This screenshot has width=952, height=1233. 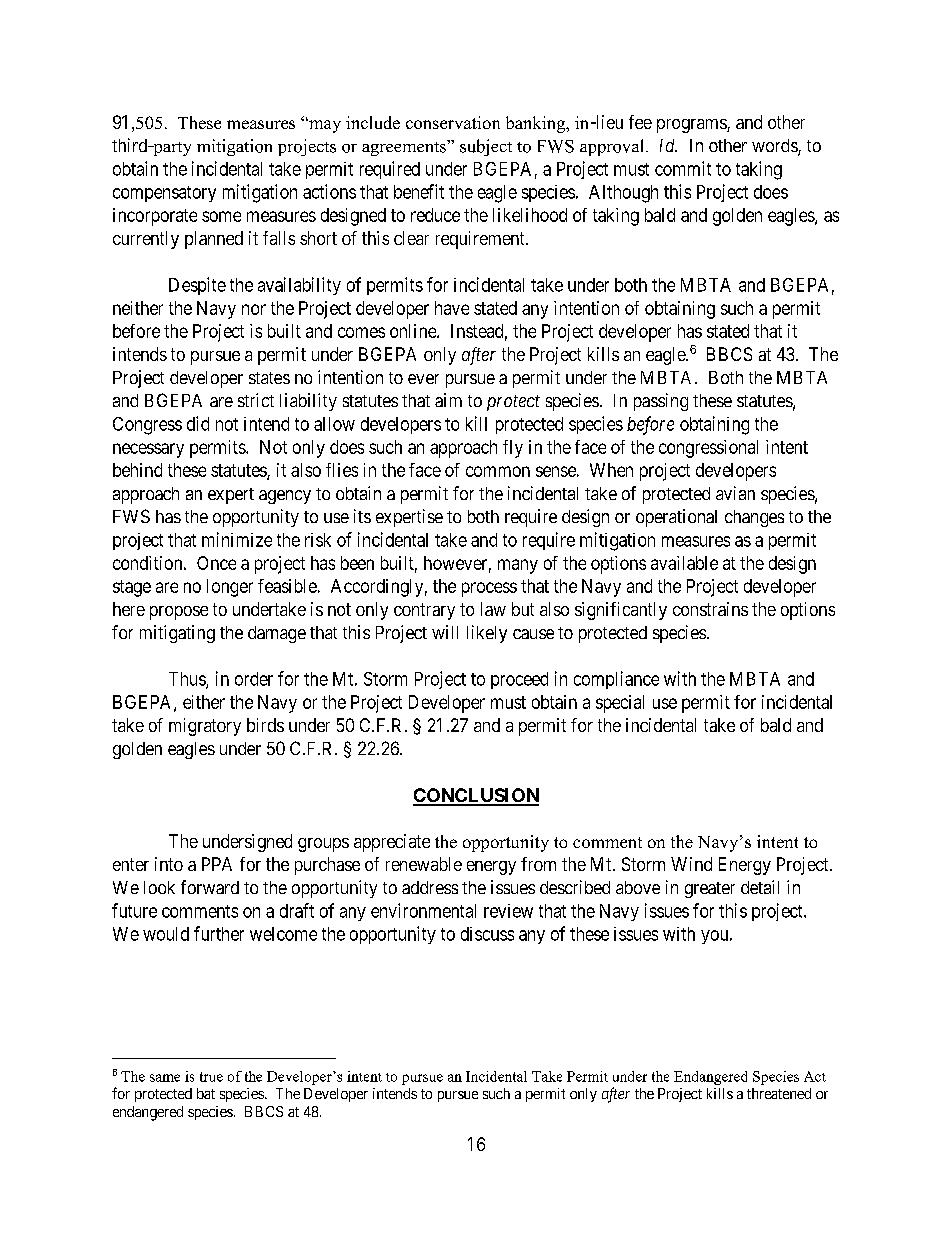 What do you see at coordinates (424, 611) in the screenshot?
I see `contrary` at bounding box center [424, 611].
